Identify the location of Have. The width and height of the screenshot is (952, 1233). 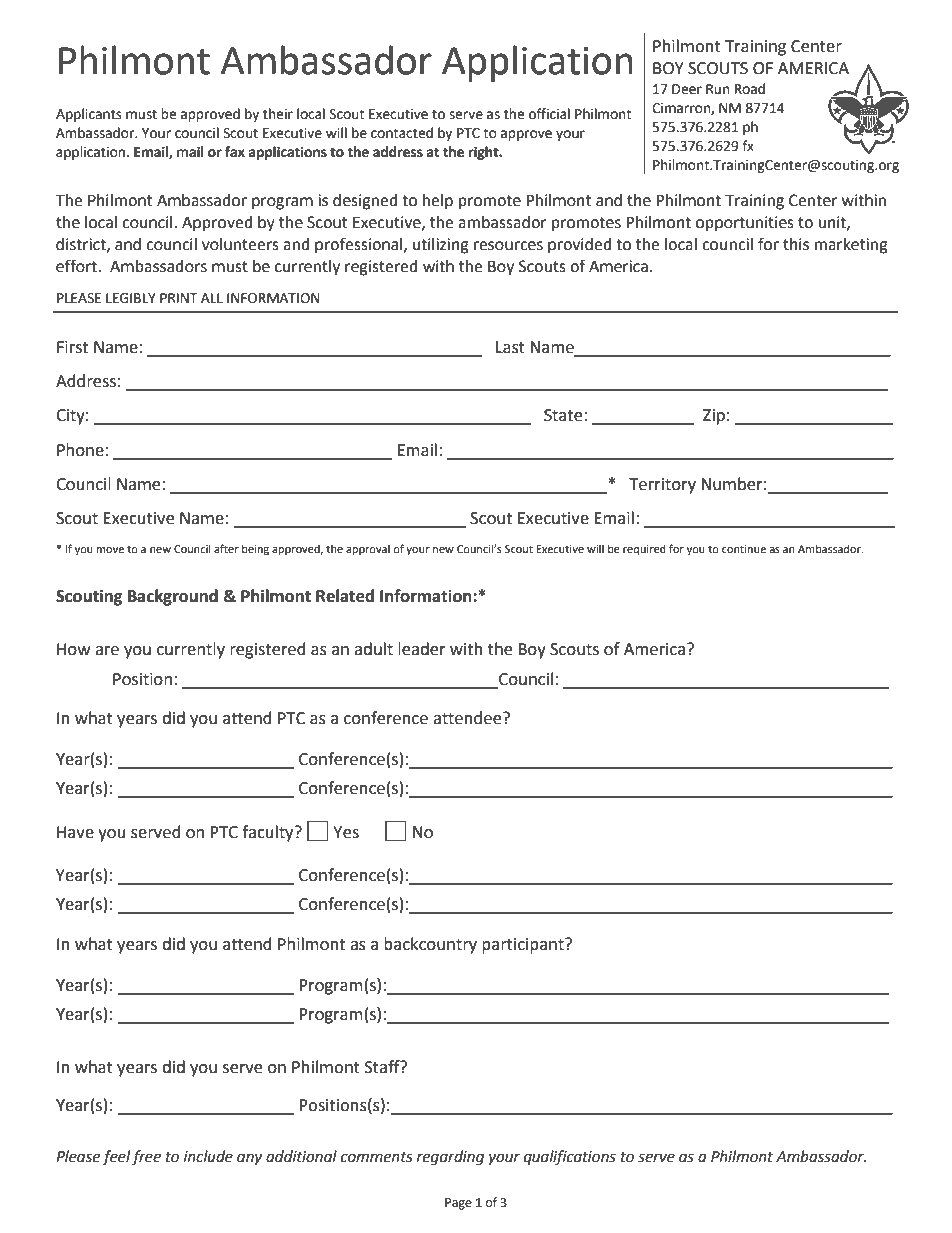
(75, 832).
